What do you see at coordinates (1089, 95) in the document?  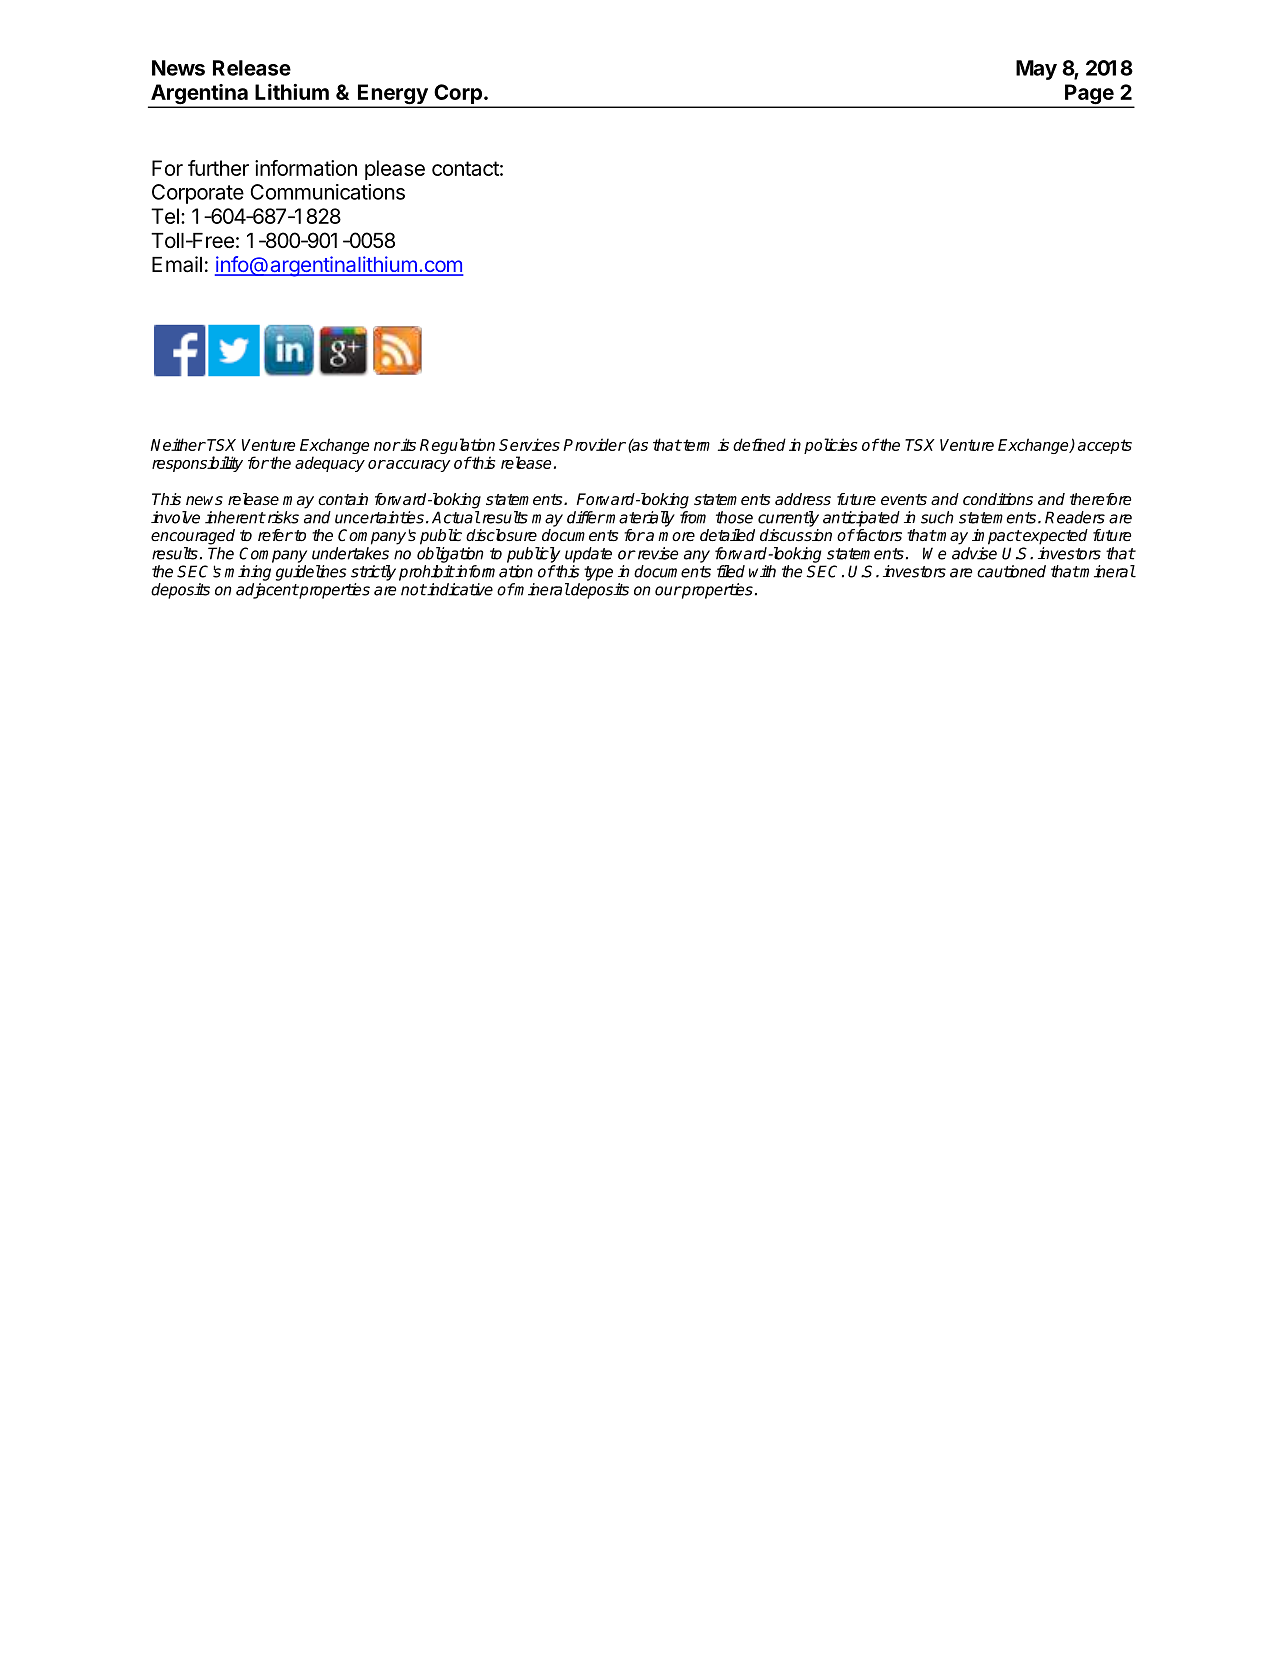 I see `Page` at bounding box center [1089, 95].
